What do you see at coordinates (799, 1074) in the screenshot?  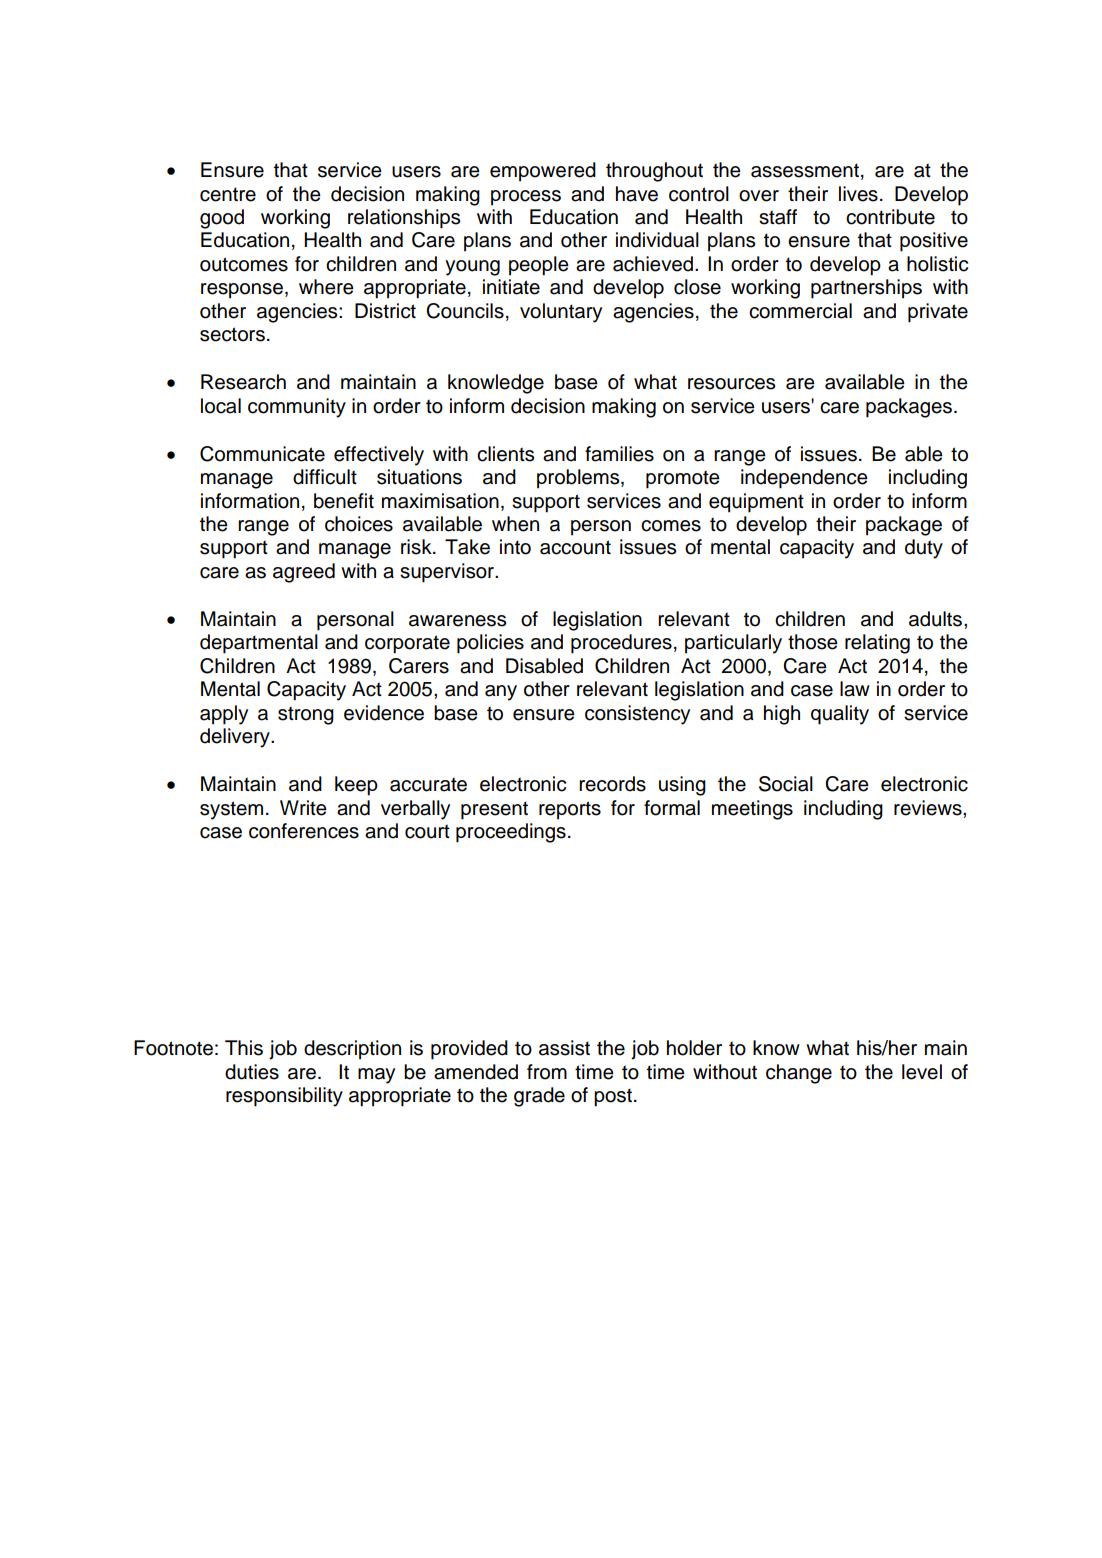 I see `change` at bounding box center [799, 1074].
